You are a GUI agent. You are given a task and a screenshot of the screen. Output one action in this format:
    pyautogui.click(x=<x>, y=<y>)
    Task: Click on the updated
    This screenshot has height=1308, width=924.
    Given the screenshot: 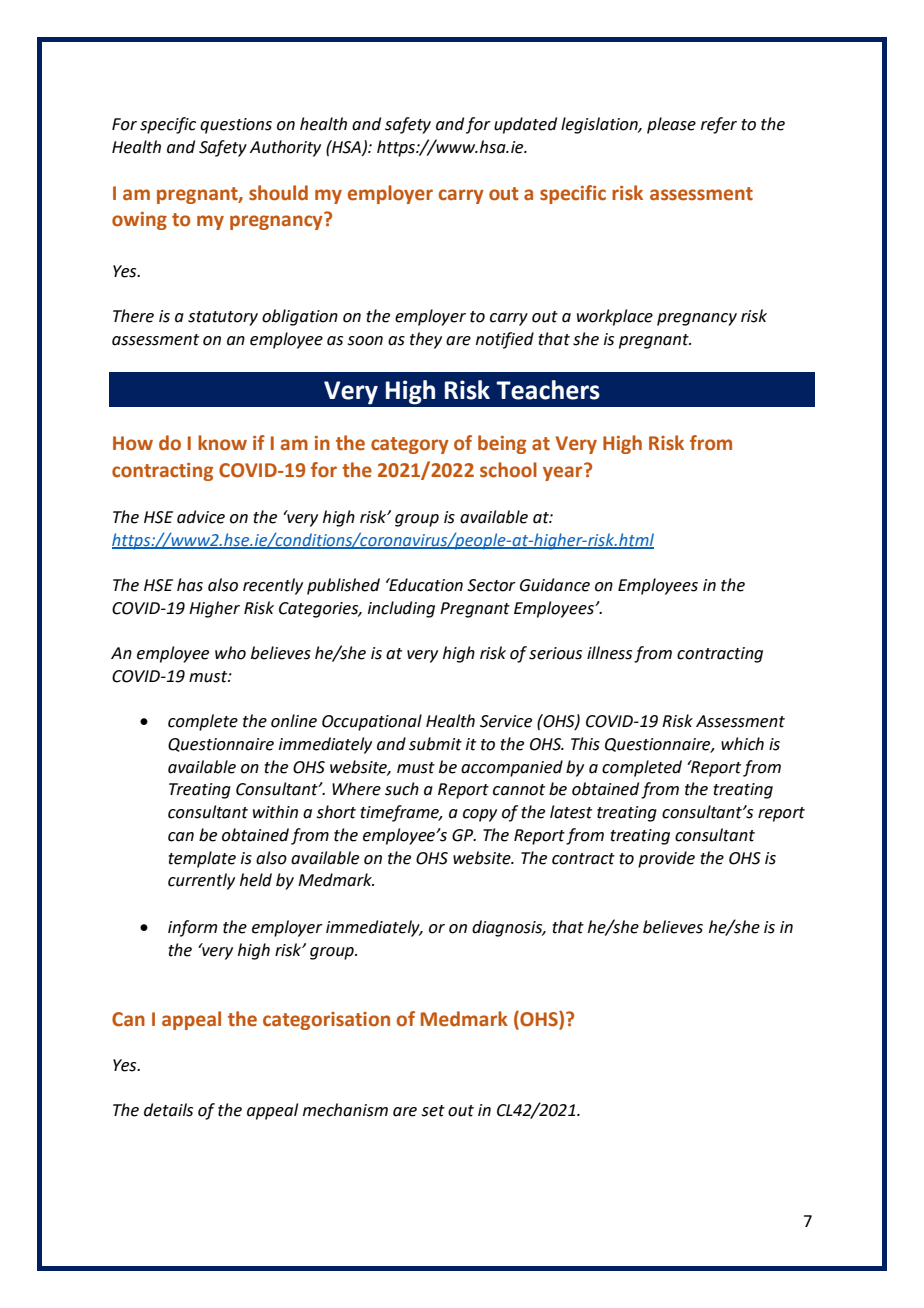 What is the action you would take?
    pyautogui.click(x=525, y=125)
